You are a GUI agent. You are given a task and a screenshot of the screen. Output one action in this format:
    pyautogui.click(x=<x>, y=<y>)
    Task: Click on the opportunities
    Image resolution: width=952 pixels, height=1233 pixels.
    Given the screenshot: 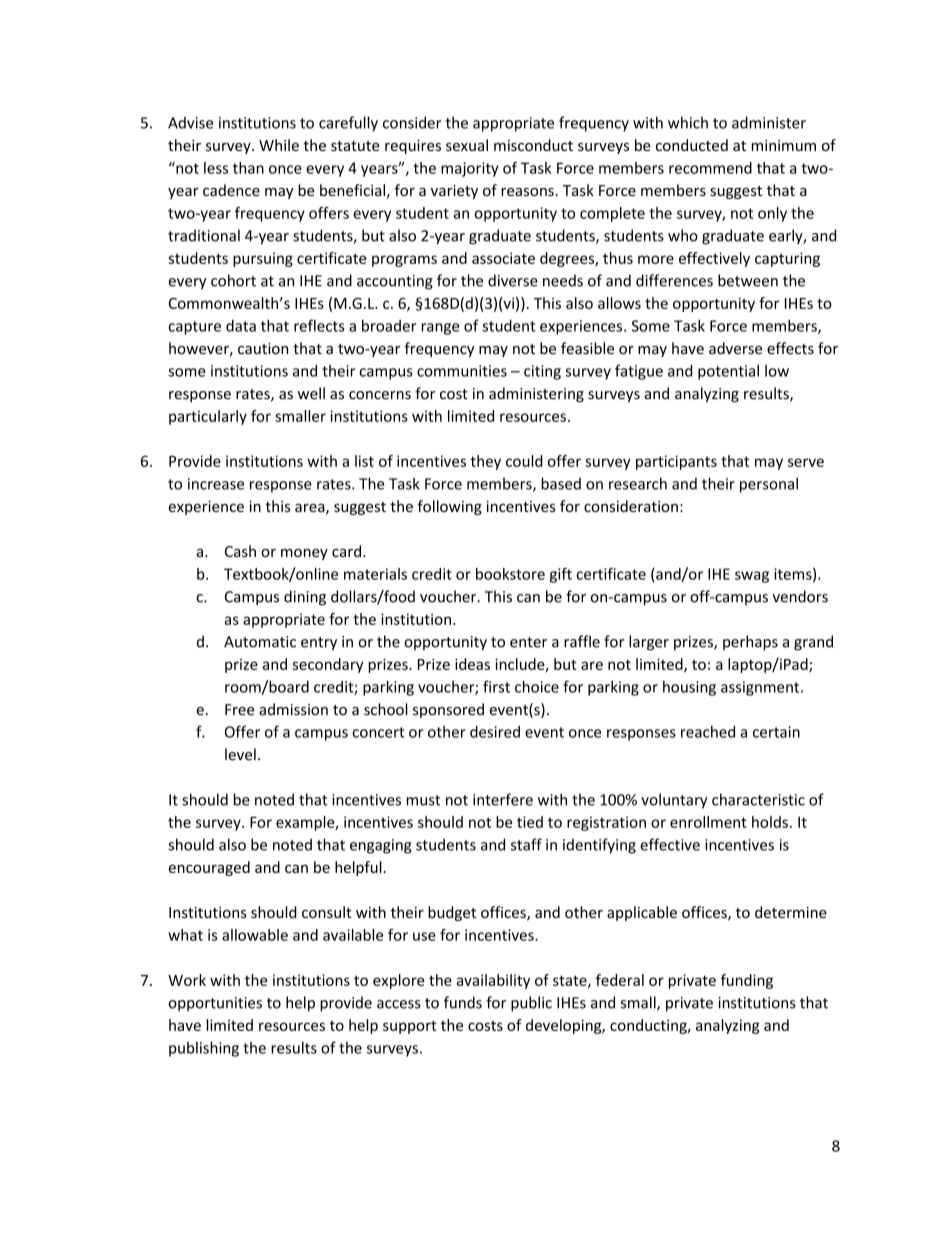 What is the action you would take?
    pyautogui.click(x=215, y=1004)
